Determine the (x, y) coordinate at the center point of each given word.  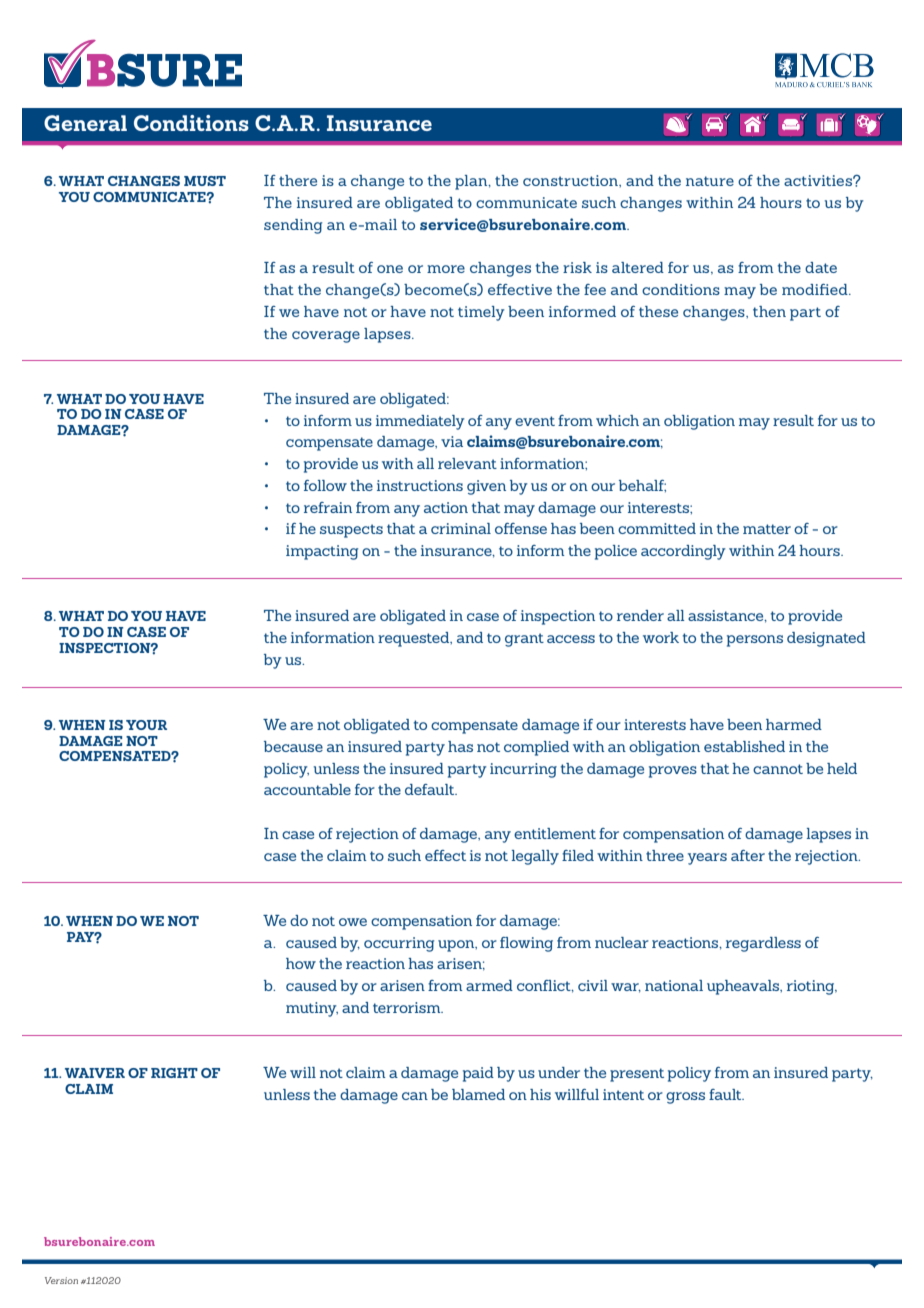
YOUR (146, 725)
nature (710, 181)
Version (61, 1280)
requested (415, 639)
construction (571, 180)
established (744, 746)
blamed (478, 1094)
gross (685, 1098)
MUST (205, 181)
